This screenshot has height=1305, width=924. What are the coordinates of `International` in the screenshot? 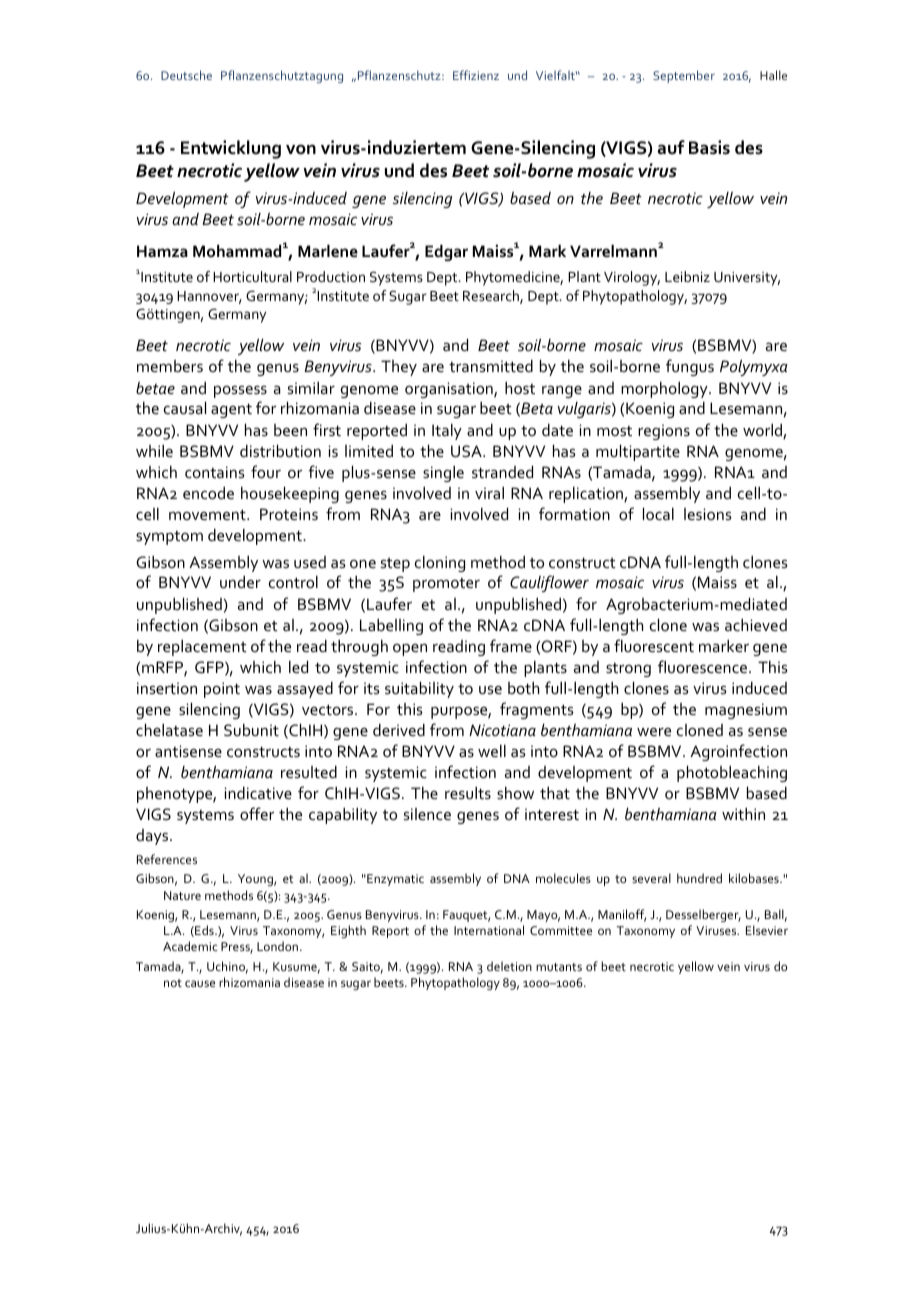 It's located at (489, 930).
